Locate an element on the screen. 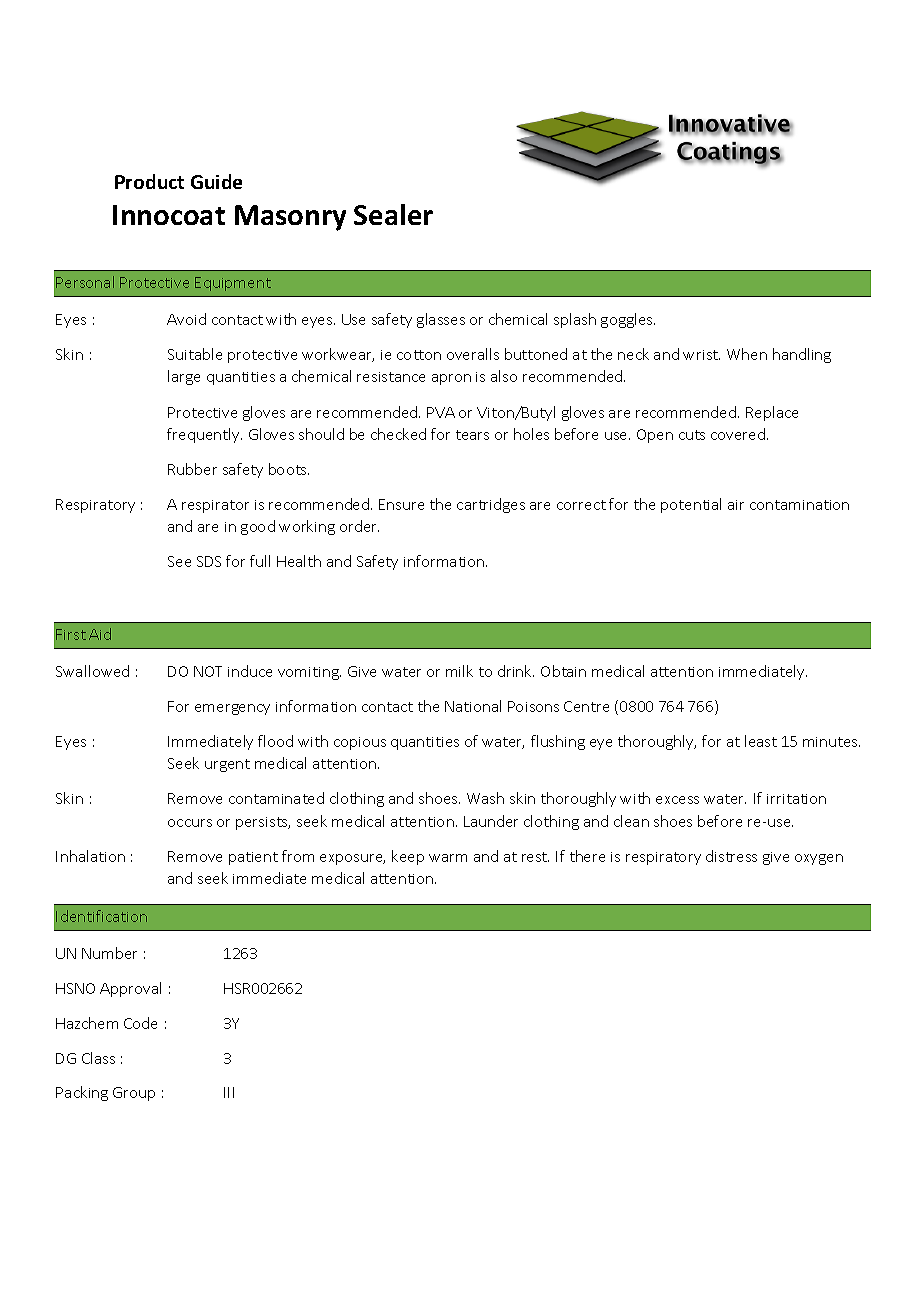 The height and width of the screenshot is (1308, 924). irritation is located at coordinates (796, 799).
